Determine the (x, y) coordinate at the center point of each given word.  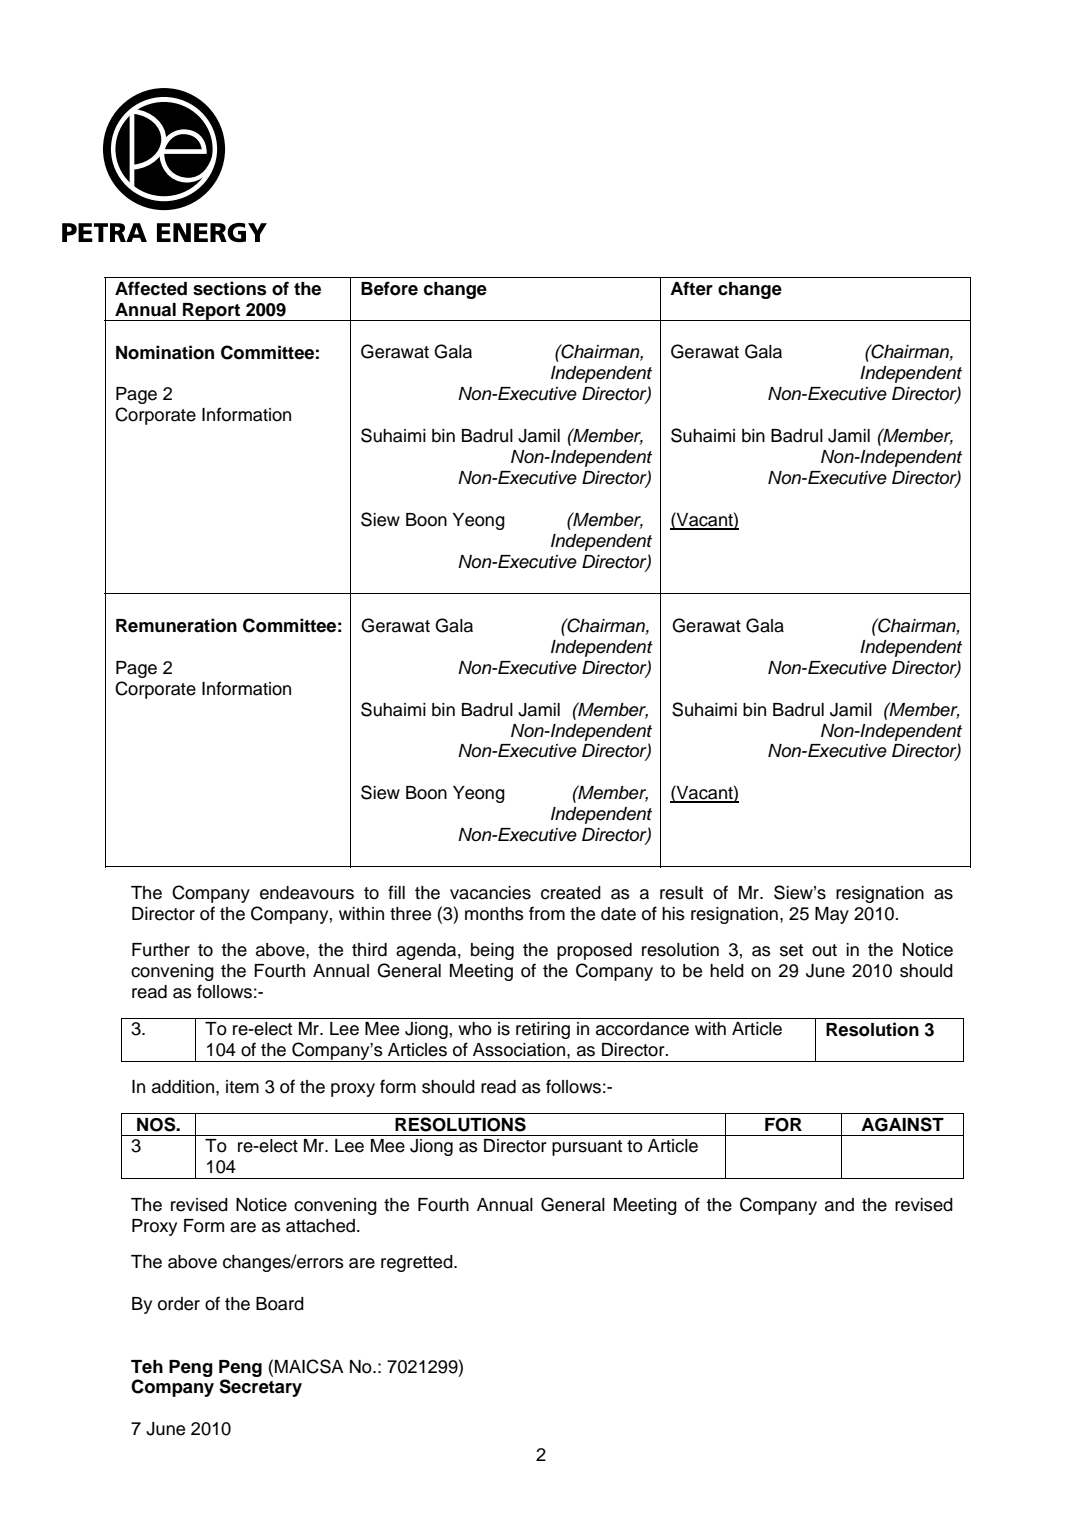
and (839, 1205)
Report (212, 312)
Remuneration (176, 625)
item (242, 1087)
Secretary (260, 1388)
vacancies (490, 893)
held (727, 971)
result (681, 893)
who (475, 1029)
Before (389, 288)
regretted (418, 1263)
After (691, 288)
